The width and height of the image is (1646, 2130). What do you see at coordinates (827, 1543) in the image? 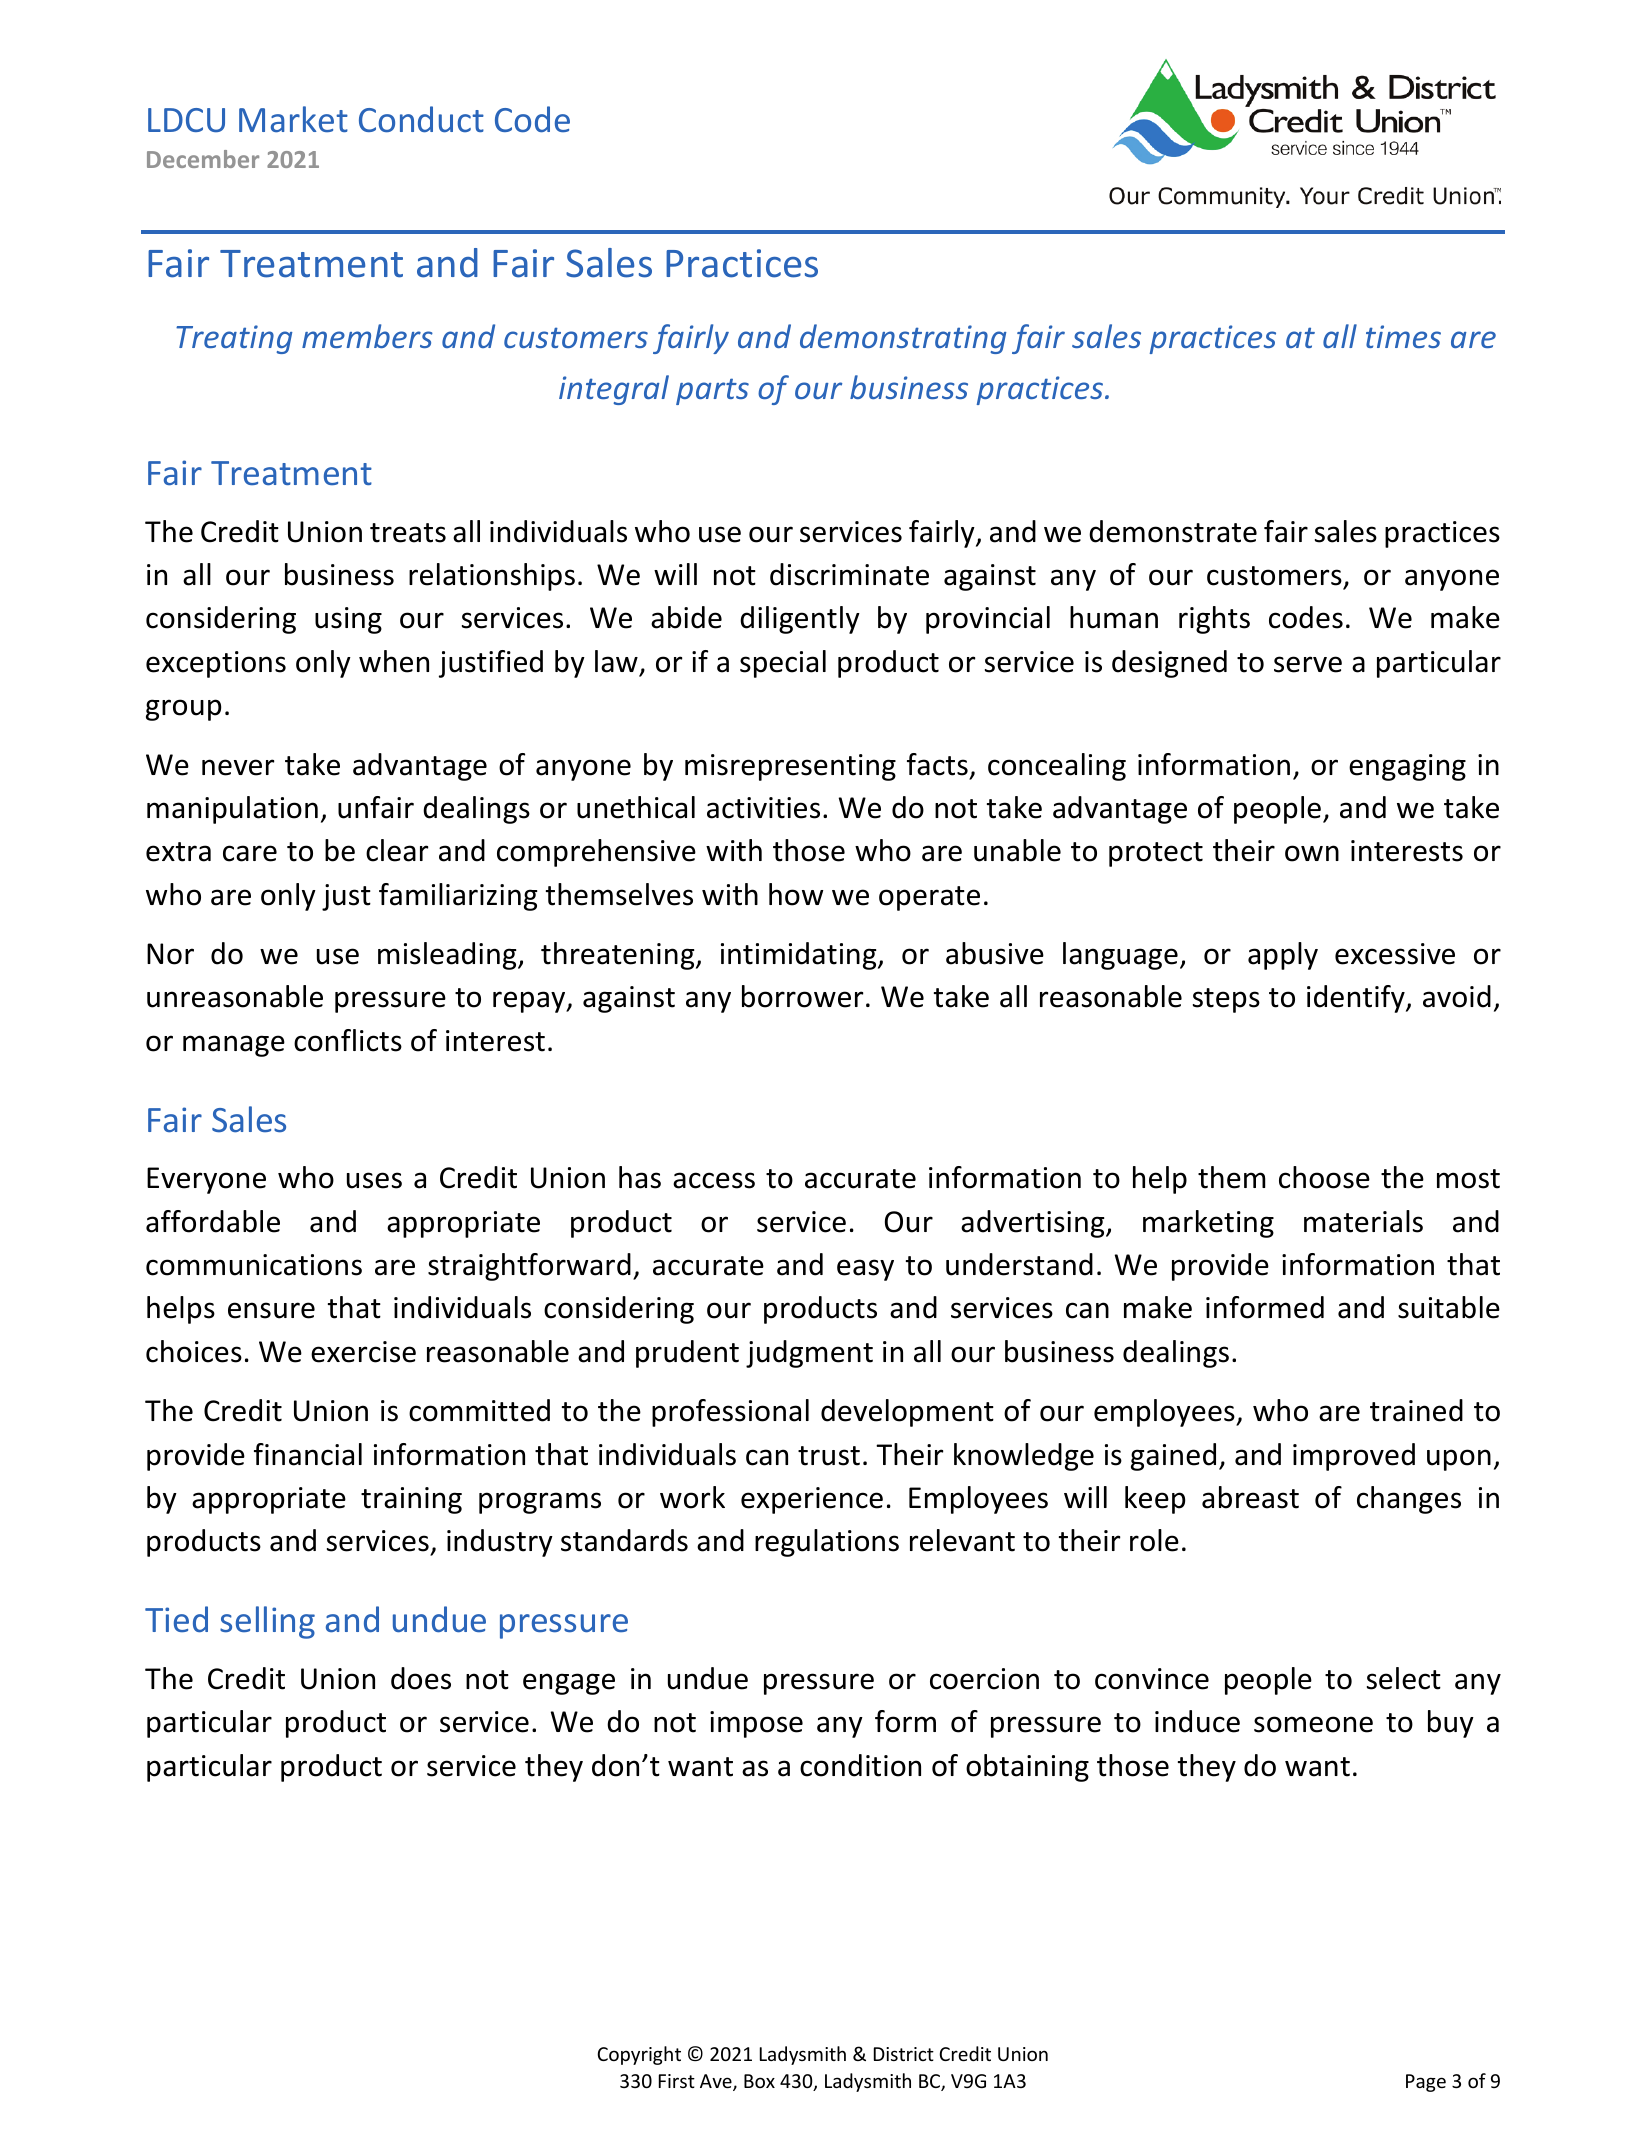
I see `regulations` at bounding box center [827, 1543].
